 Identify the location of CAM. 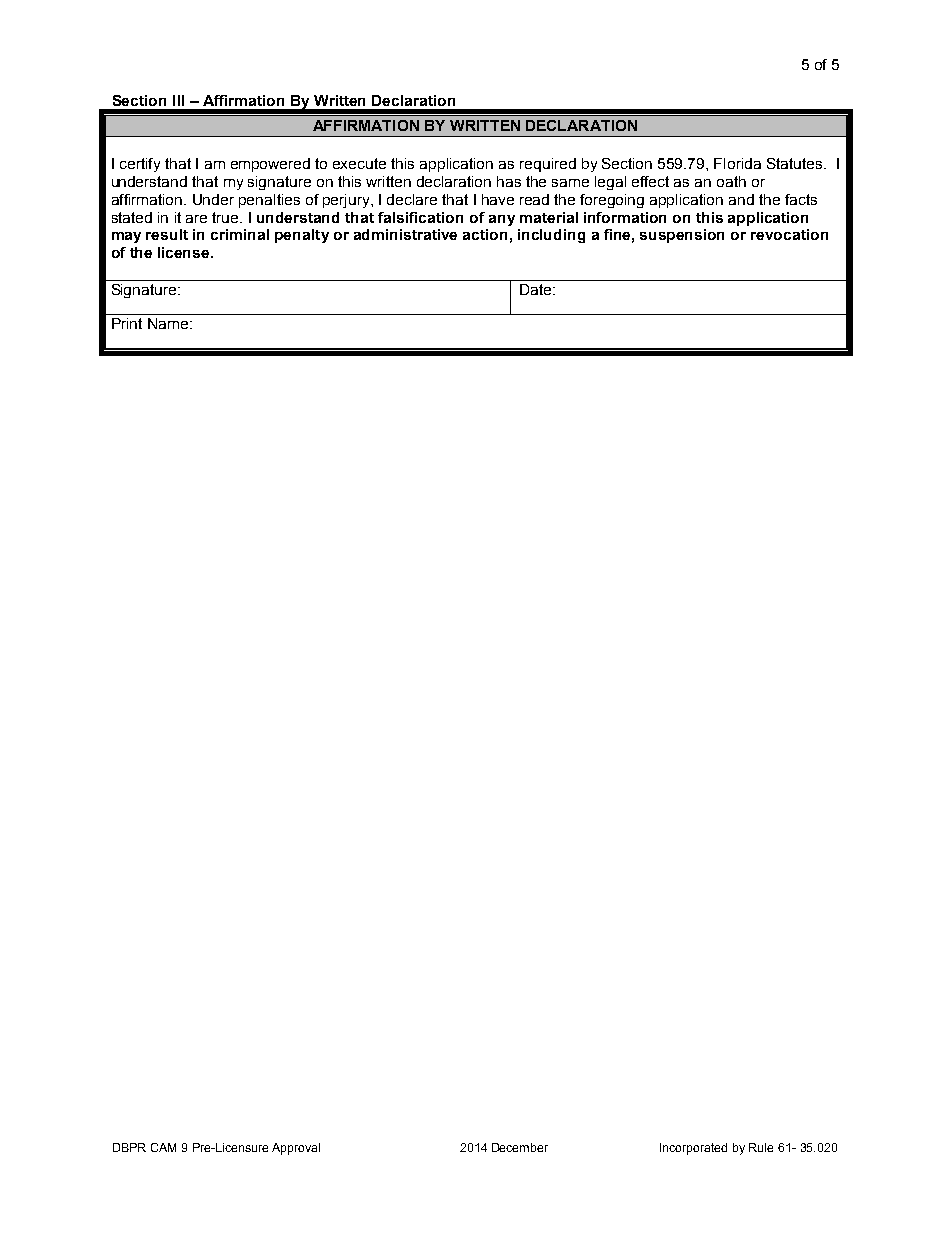
(163, 1147).
